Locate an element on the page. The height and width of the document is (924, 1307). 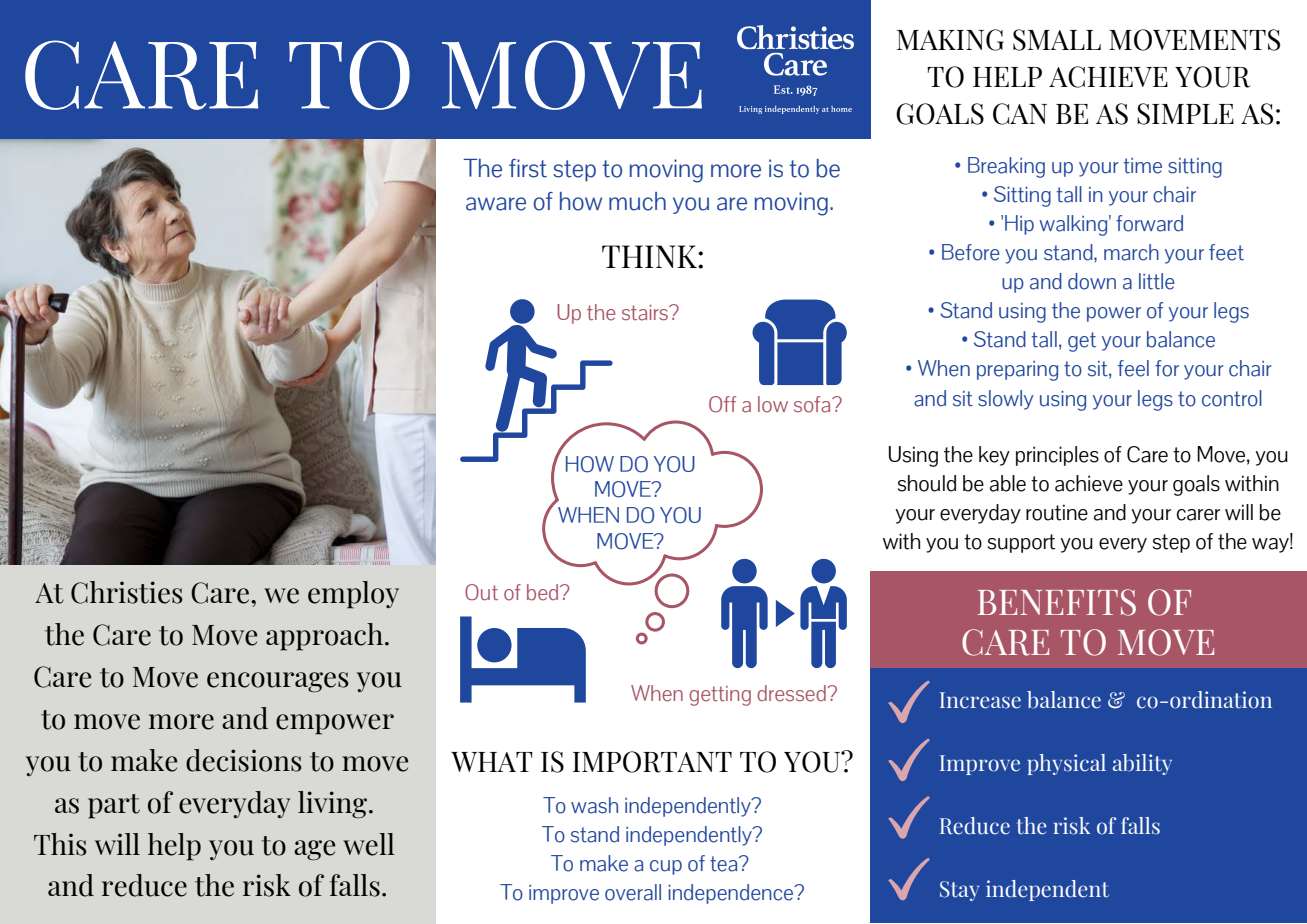
Off is located at coordinates (722, 404).
